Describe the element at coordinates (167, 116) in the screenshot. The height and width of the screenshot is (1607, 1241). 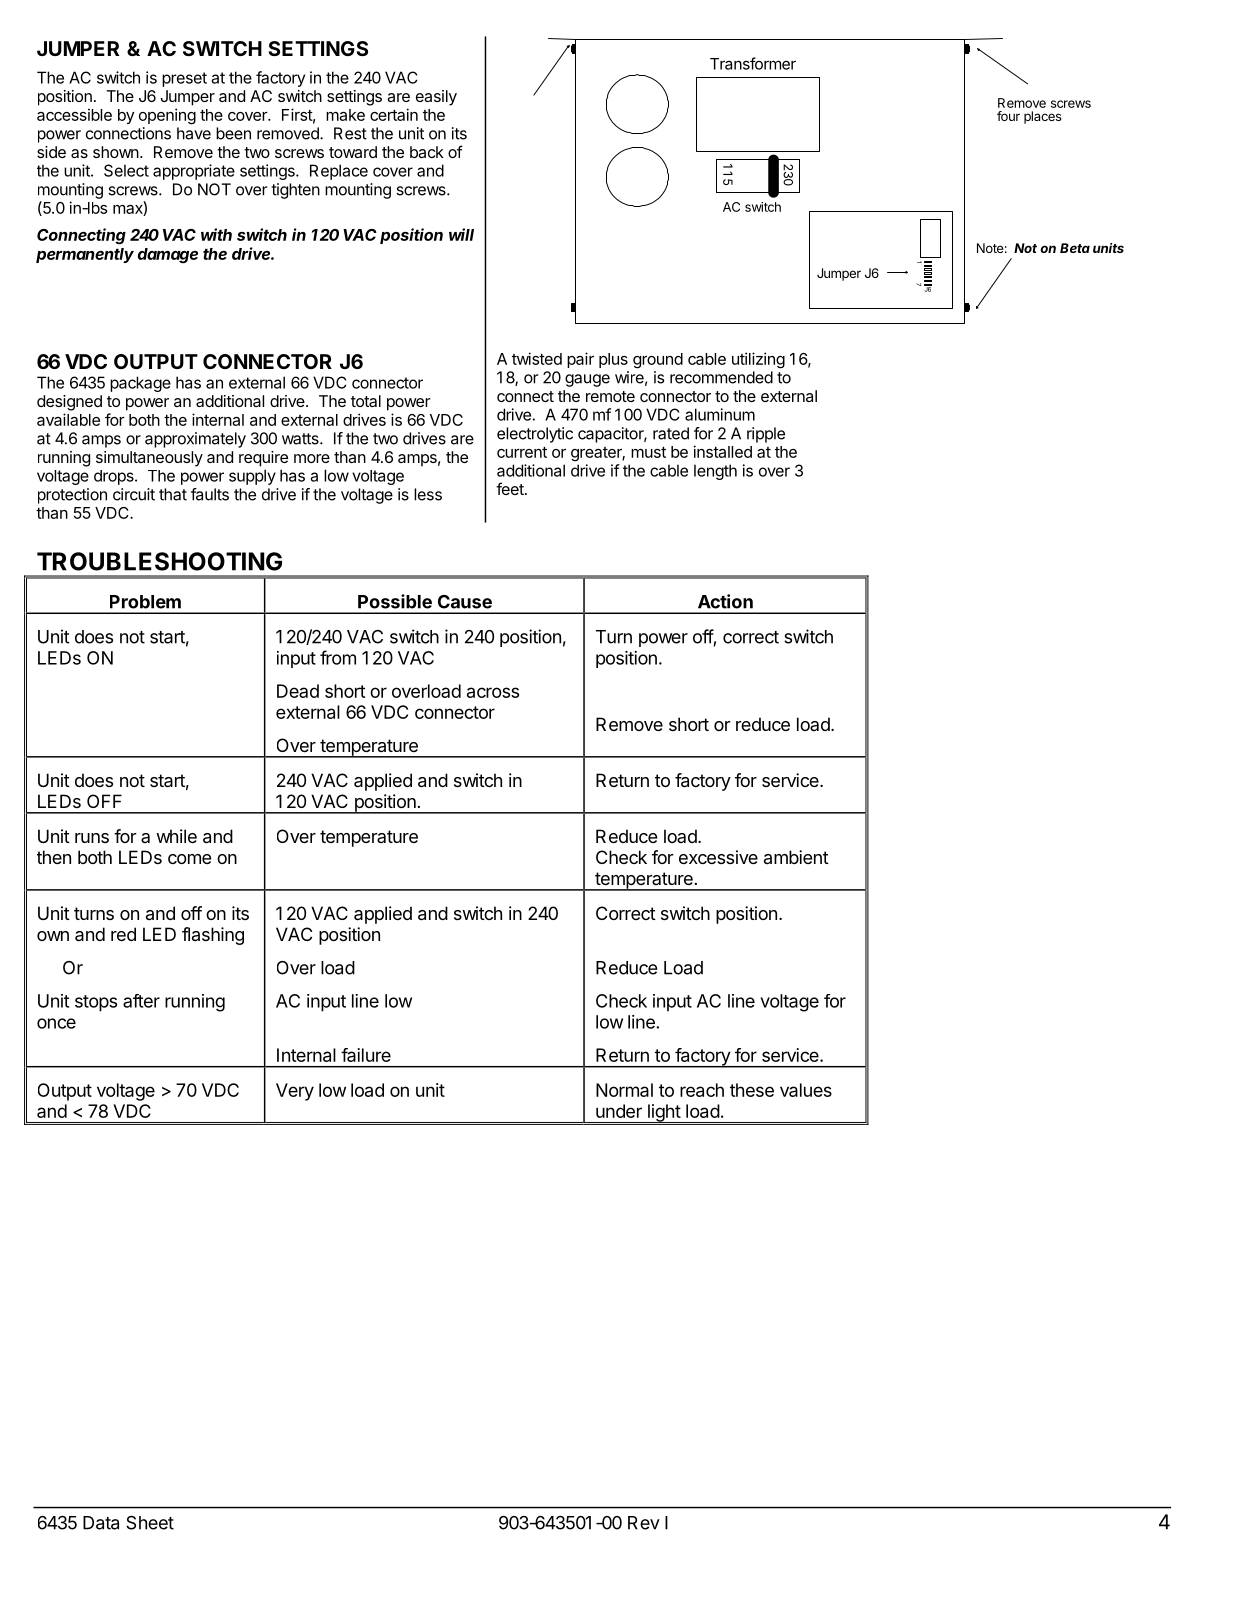
I see `opening` at that location.
